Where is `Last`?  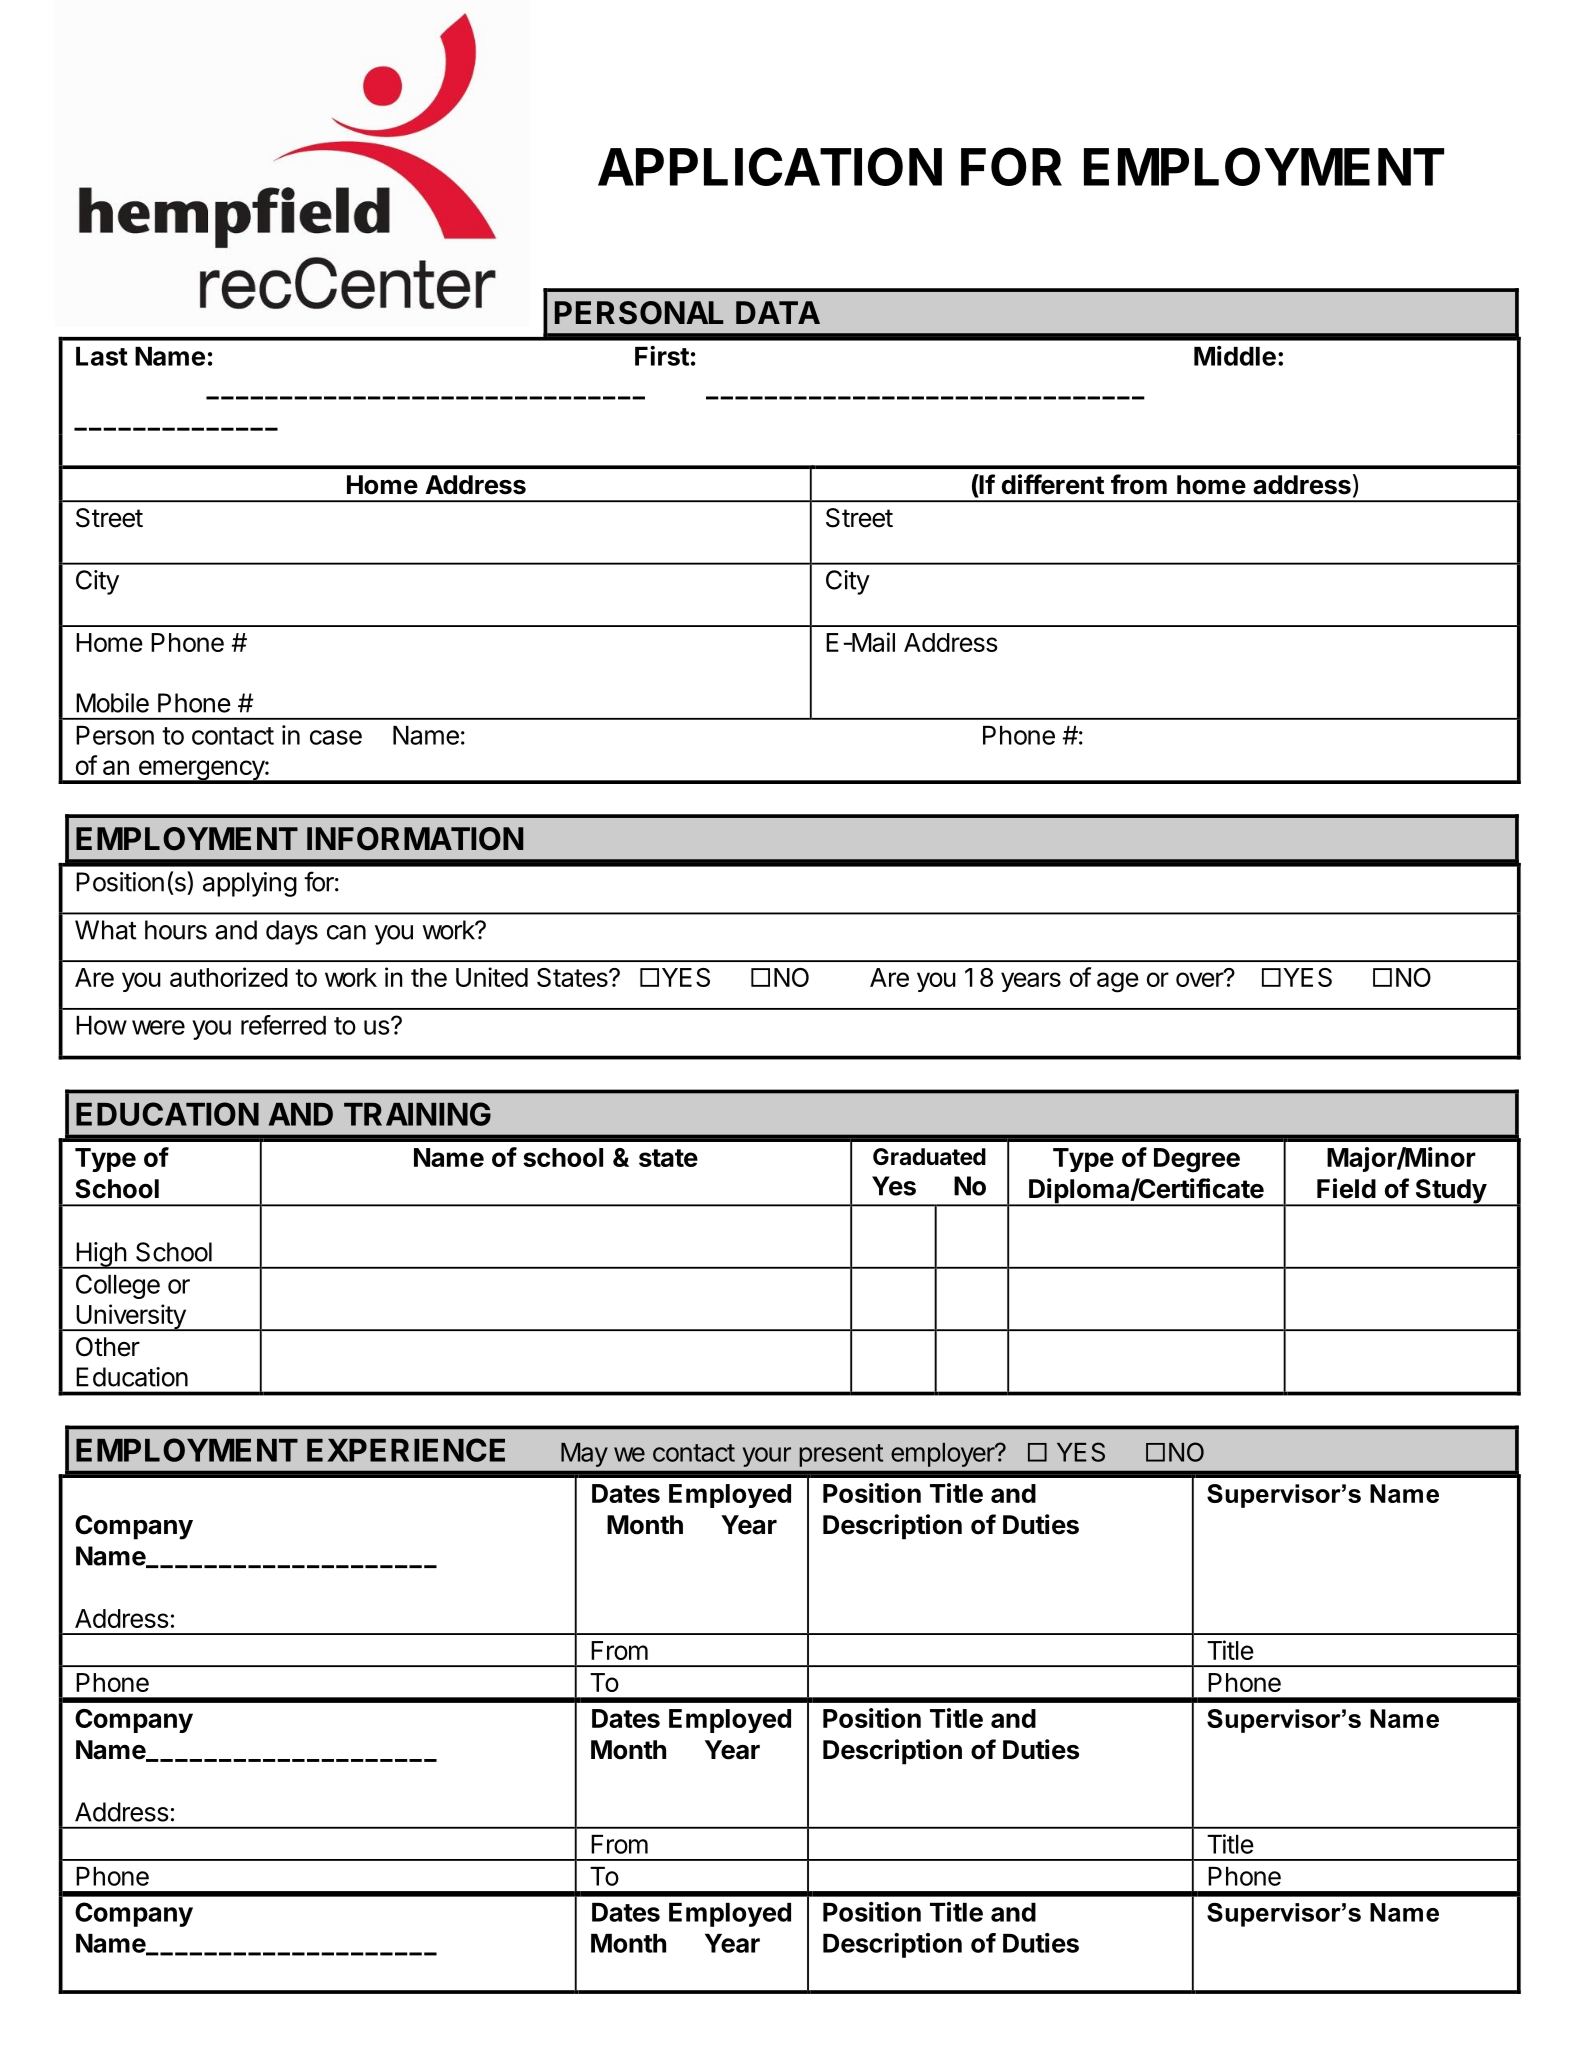
Last is located at coordinates (102, 356).
